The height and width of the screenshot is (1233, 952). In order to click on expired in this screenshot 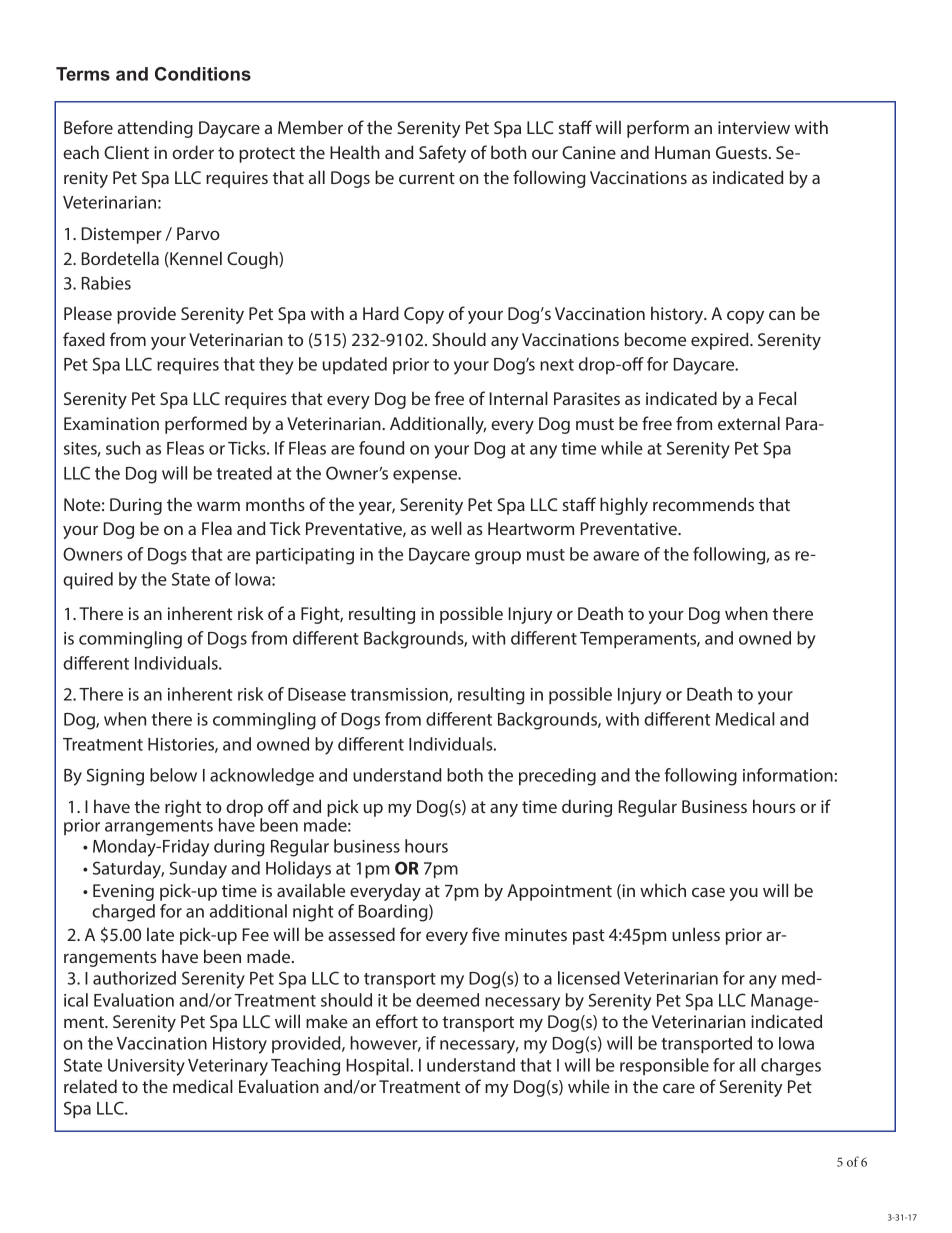, I will do `click(721, 341)`.
